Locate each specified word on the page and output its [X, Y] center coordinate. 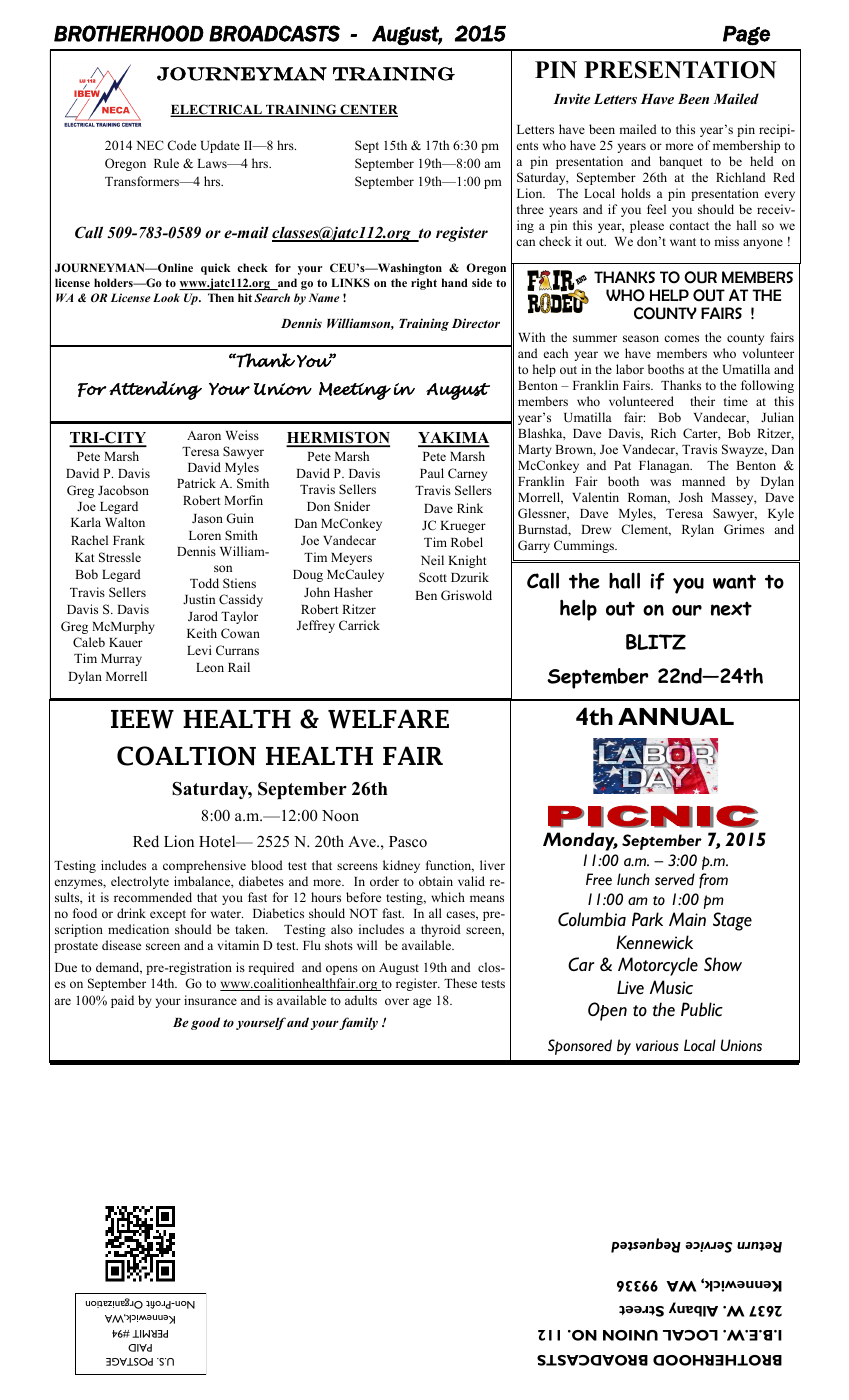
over [397, 1001]
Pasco [408, 842]
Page [746, 36]
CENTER [368, 110]
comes [681, 338]
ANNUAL [676, 717]
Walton [125, 522]
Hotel [218, 841]
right [424, 284]
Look [166, 297]
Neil [432, 560]
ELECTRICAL [217, 110]
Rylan [698, 530]
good [205, 1023]
